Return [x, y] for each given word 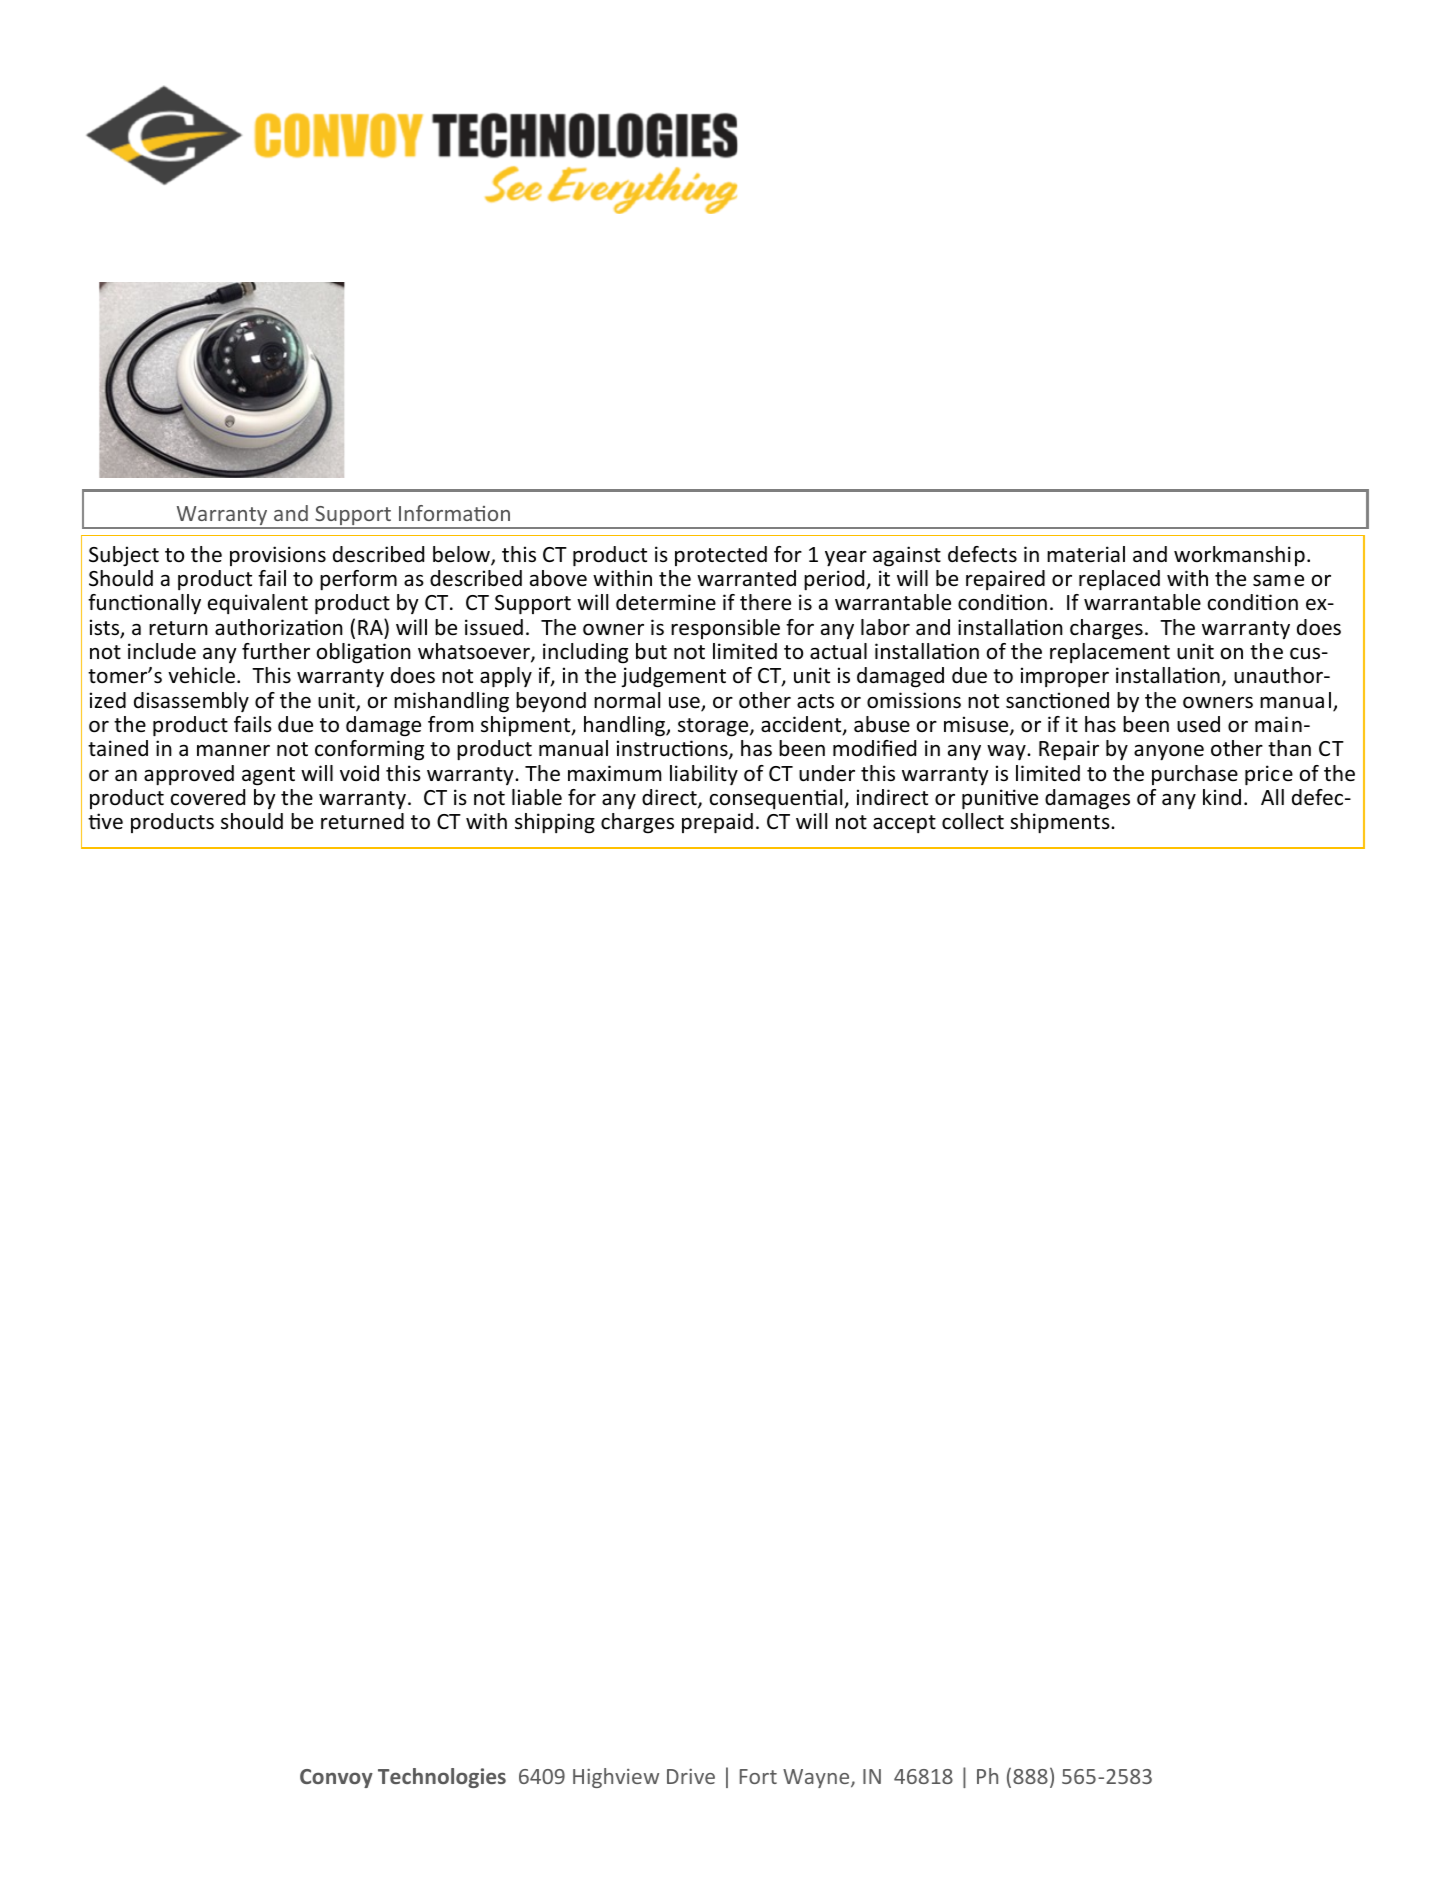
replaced [1119, 580]
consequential [777, 799]
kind [1222, 797]
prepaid [717, 823]
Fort [758, 1776]
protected [721, 556]
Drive [691, 1776]
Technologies [442, 1778]
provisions [278, 556]
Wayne [817, 1778]
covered [208, 797]
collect [973, 821]
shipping [555, 823]
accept [904, 824]
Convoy [336, 1778]
